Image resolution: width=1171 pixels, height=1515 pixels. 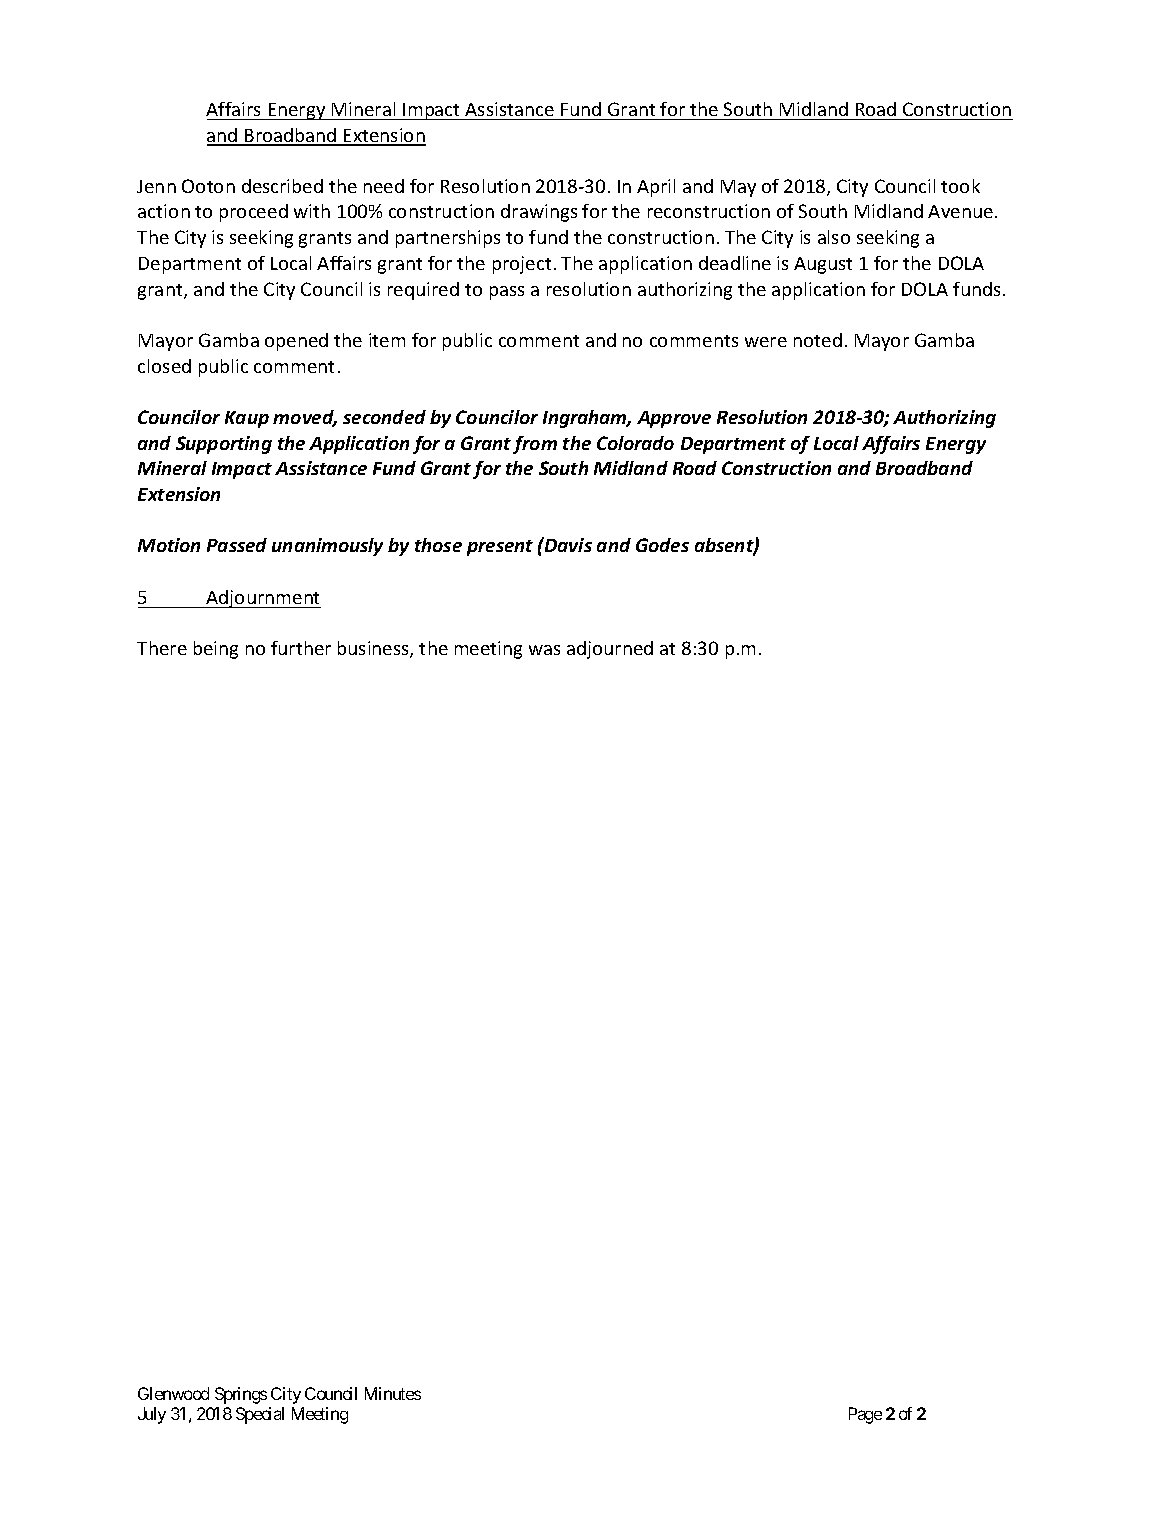 I want to click on Special, so click(x=260, y=1415).
